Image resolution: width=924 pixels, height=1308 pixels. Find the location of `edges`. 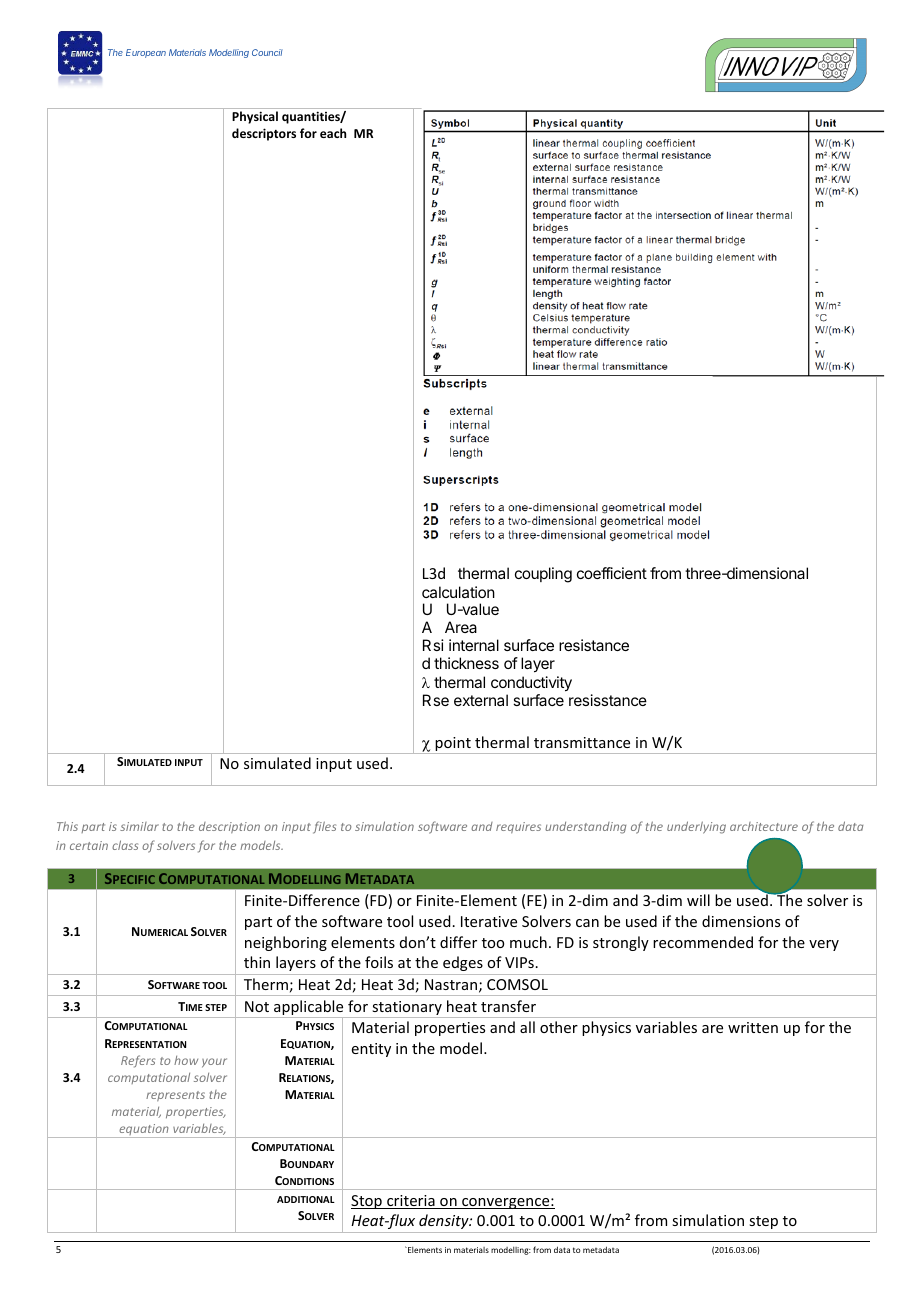

edges is located at coordinates (463, 963).
